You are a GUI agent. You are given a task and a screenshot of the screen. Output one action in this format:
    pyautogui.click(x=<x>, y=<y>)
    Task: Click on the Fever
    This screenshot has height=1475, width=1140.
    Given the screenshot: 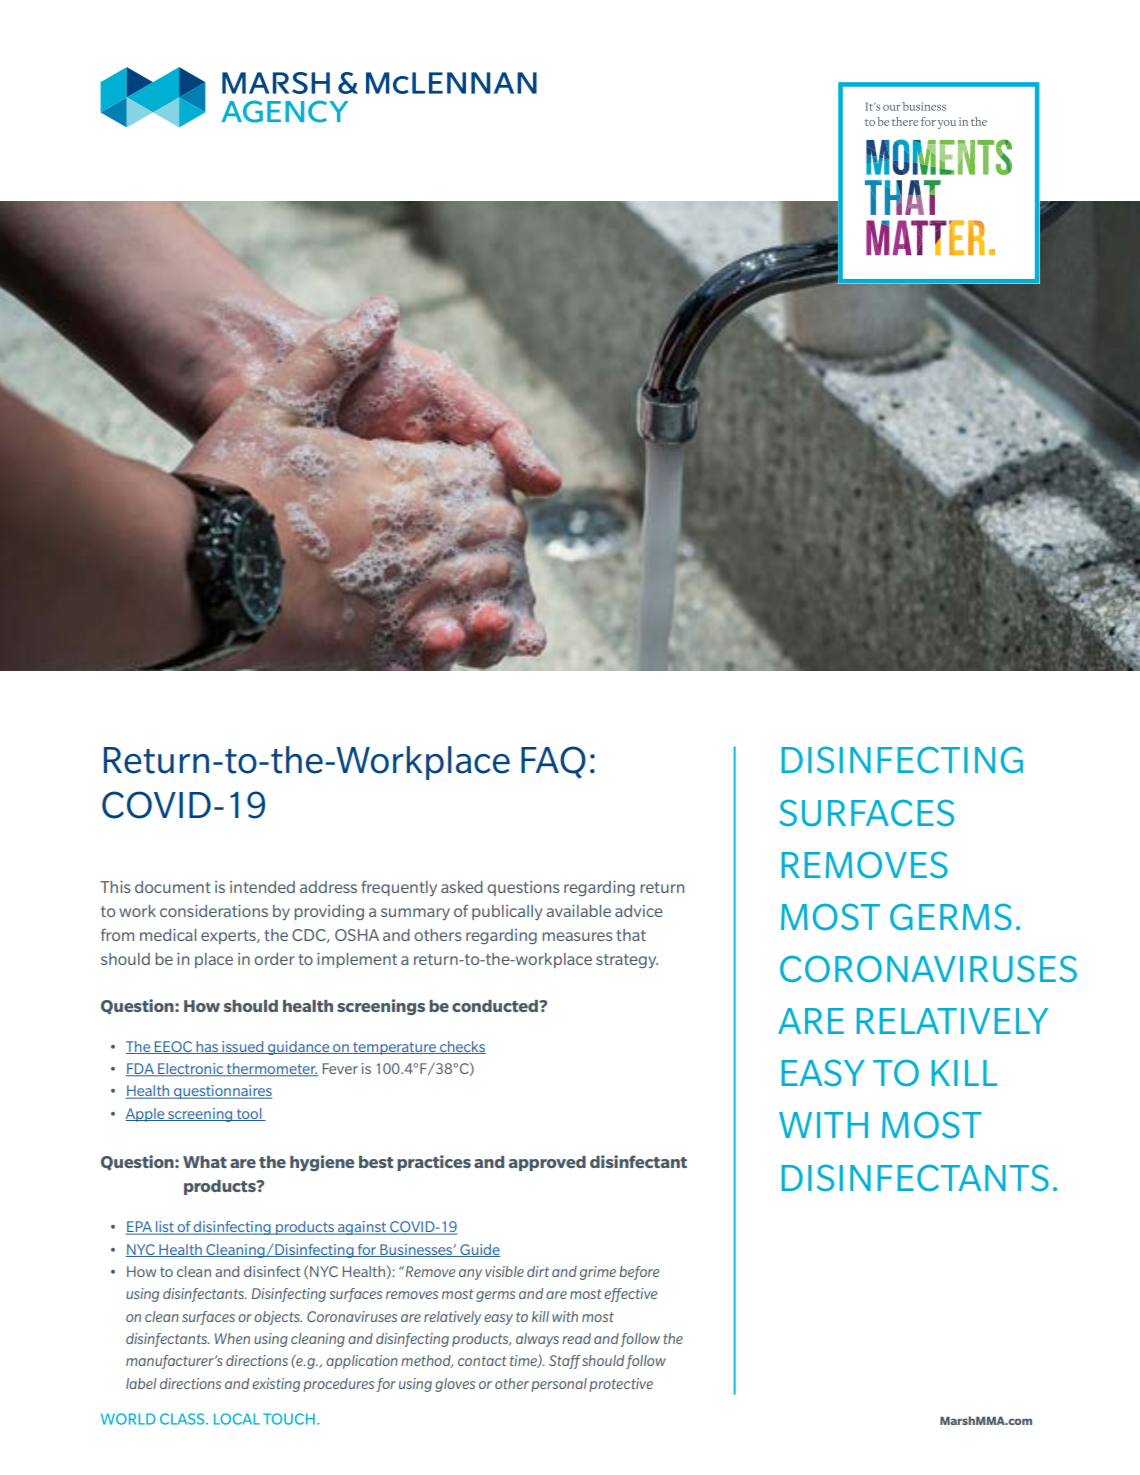 What is the action you would take?
    pyautogui.click(x=340, y=1068)
